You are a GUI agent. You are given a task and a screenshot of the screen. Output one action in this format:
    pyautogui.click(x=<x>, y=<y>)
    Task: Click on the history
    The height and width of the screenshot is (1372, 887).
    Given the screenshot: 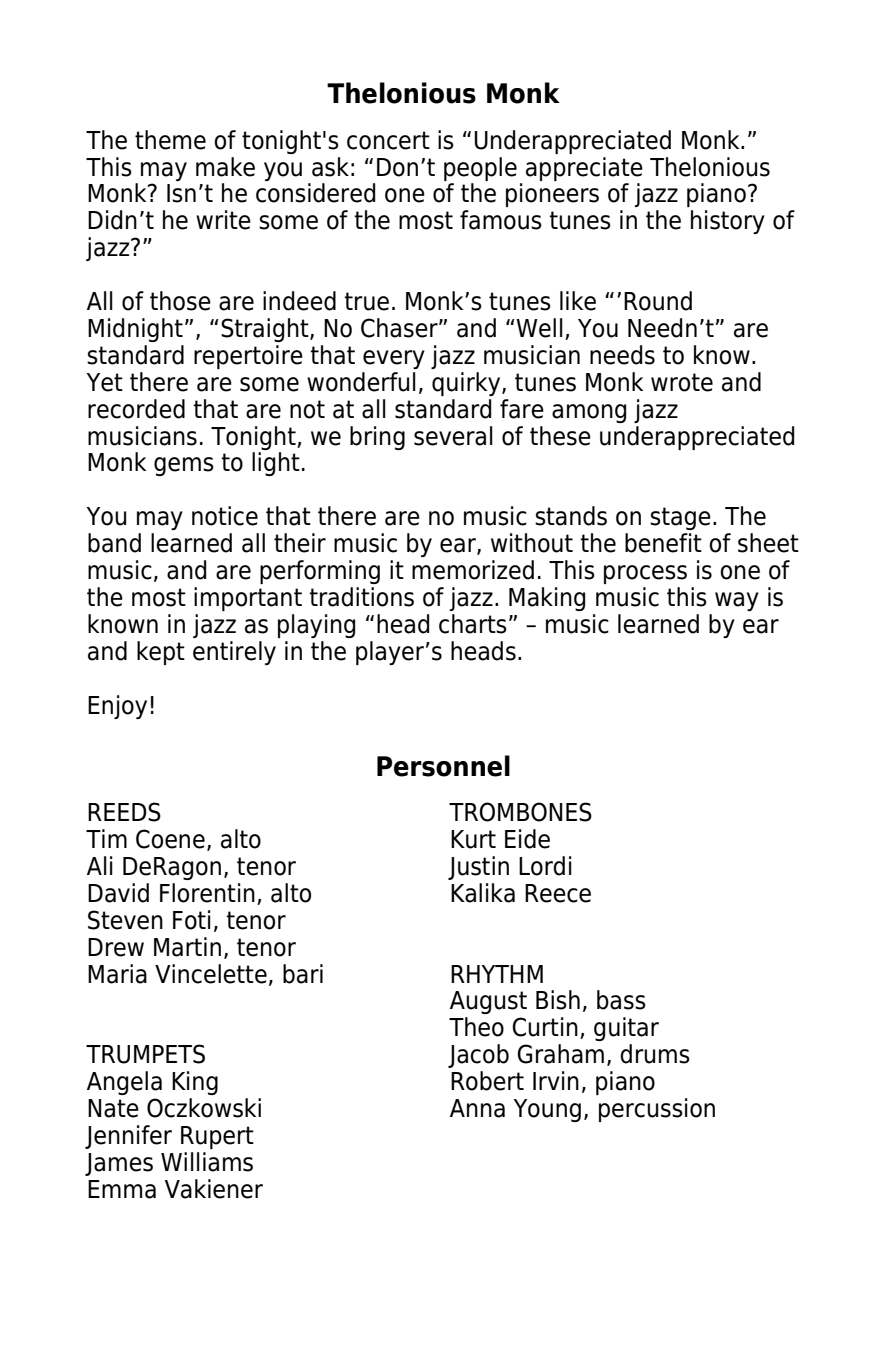 What is the action you would take?
    pyautogui.click(x=728, y=222)
